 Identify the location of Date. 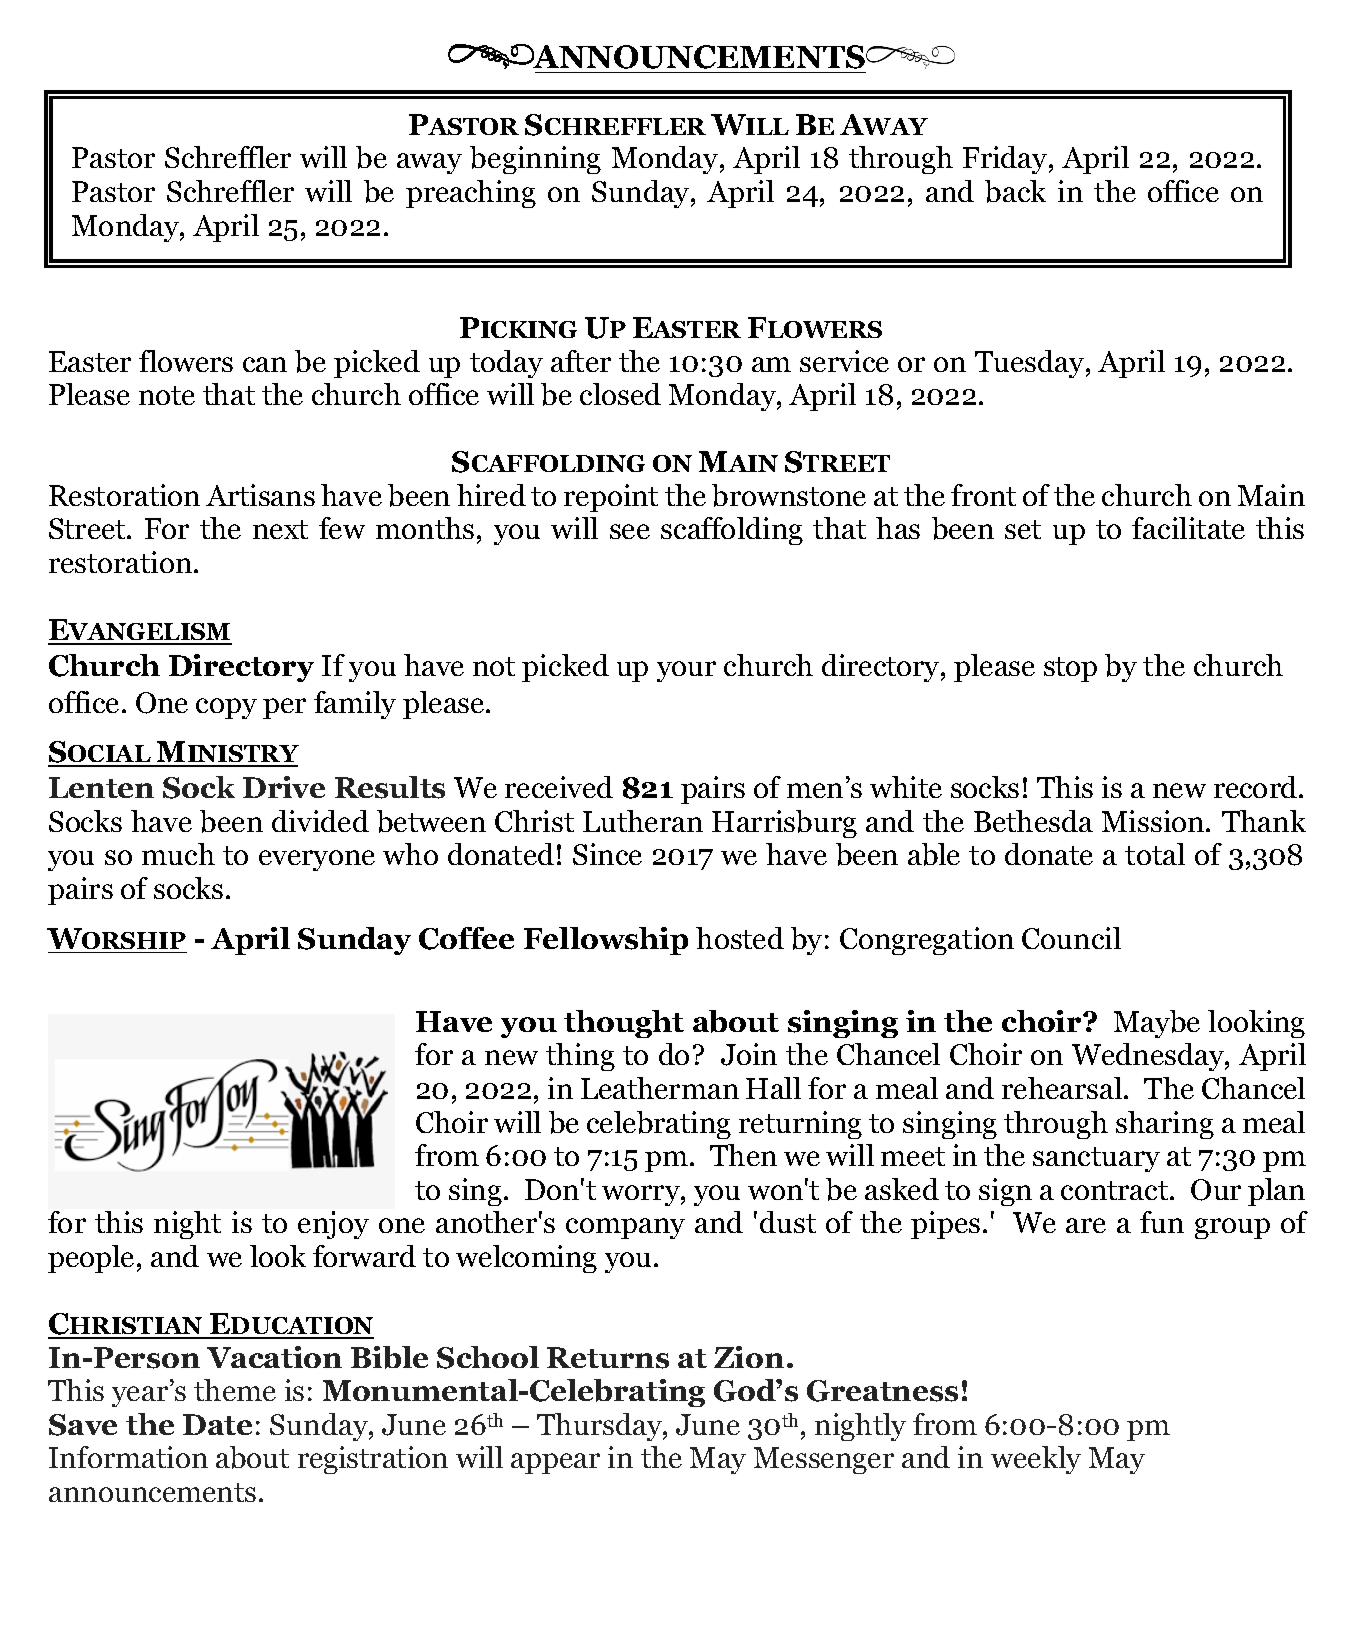
(217, 1424).
